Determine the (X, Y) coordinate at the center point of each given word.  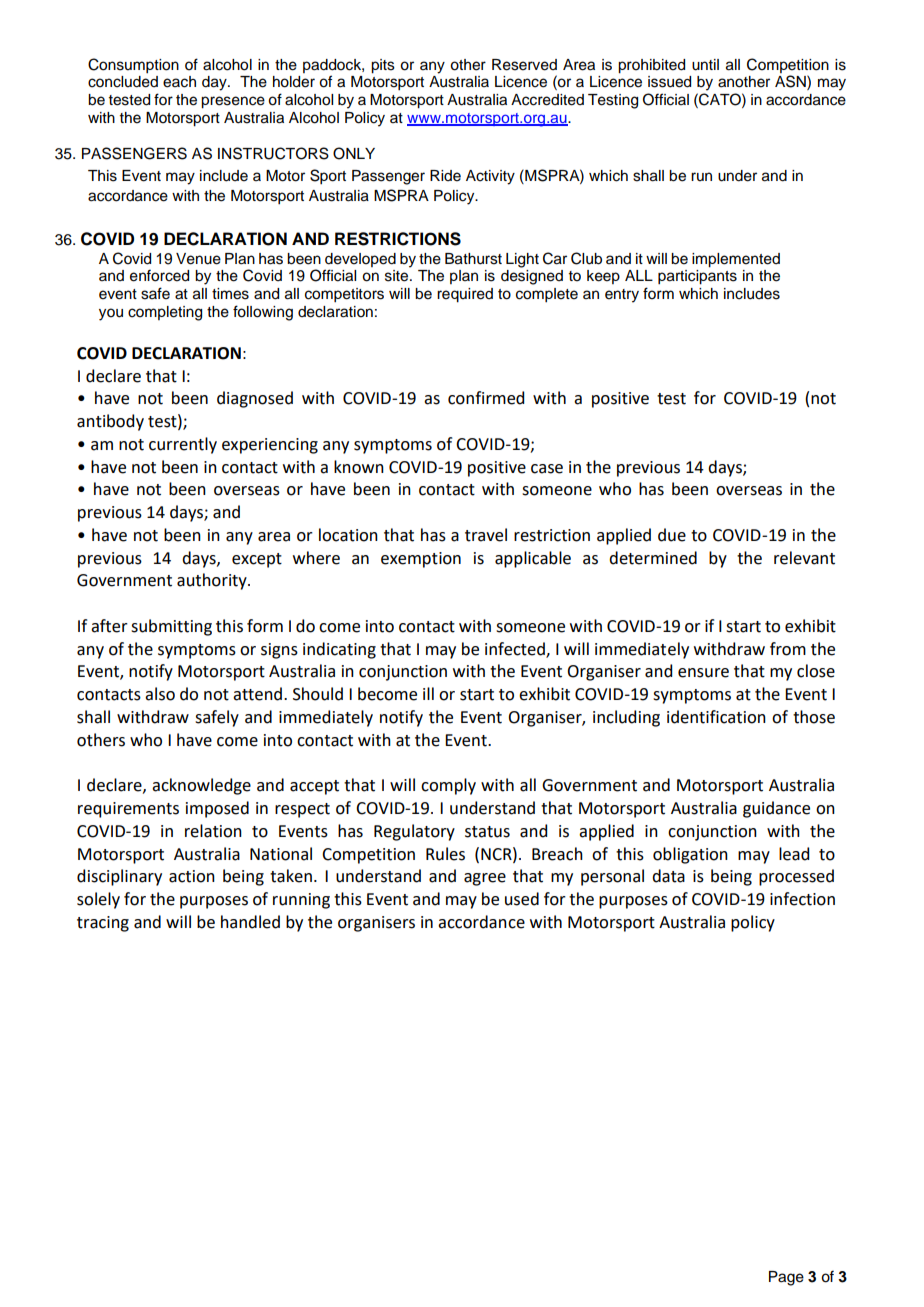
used (522, 899)
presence (233, 102)
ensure (703, 673)
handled (250, 922)
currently (183, 445)
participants (697, 277)
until (705, 65)
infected (516, 649)
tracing (103, 924)
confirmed (486, 398)
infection (802, 899)
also (160, 694)
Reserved (524, 65)
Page (786, 1278)
